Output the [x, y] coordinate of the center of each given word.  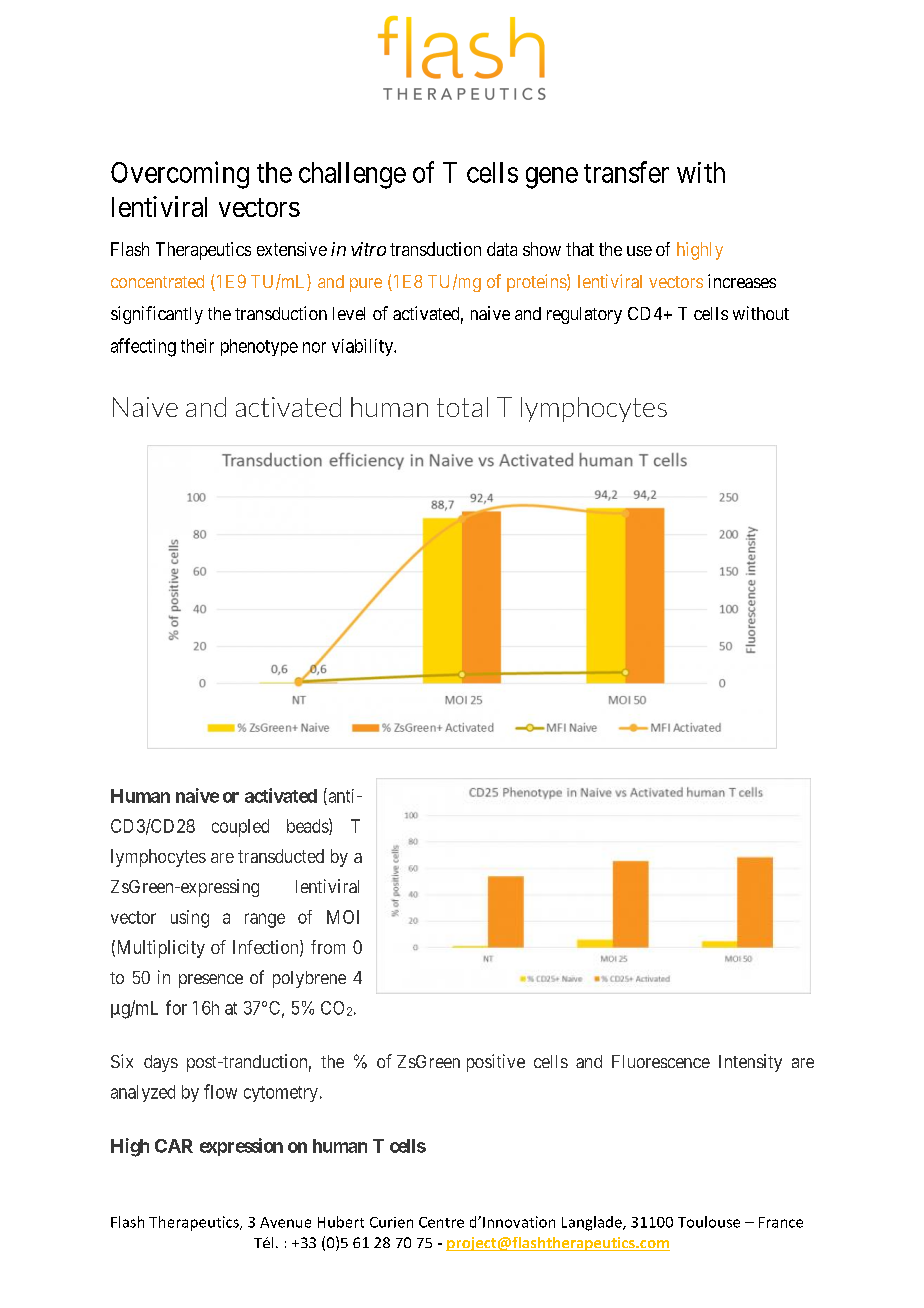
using [190, 919]
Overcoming [180, 175]
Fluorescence [661, 1061]
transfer [626, 172]
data [502, 249]
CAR [174, 1146]
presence [211, 981]
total [462, 407]
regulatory [584, 315]
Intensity [750, 1063]
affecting [143, 347]
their [197, 346]
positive [496, 1063]
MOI [343, 917]
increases [742, 281]
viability [363, 347]
